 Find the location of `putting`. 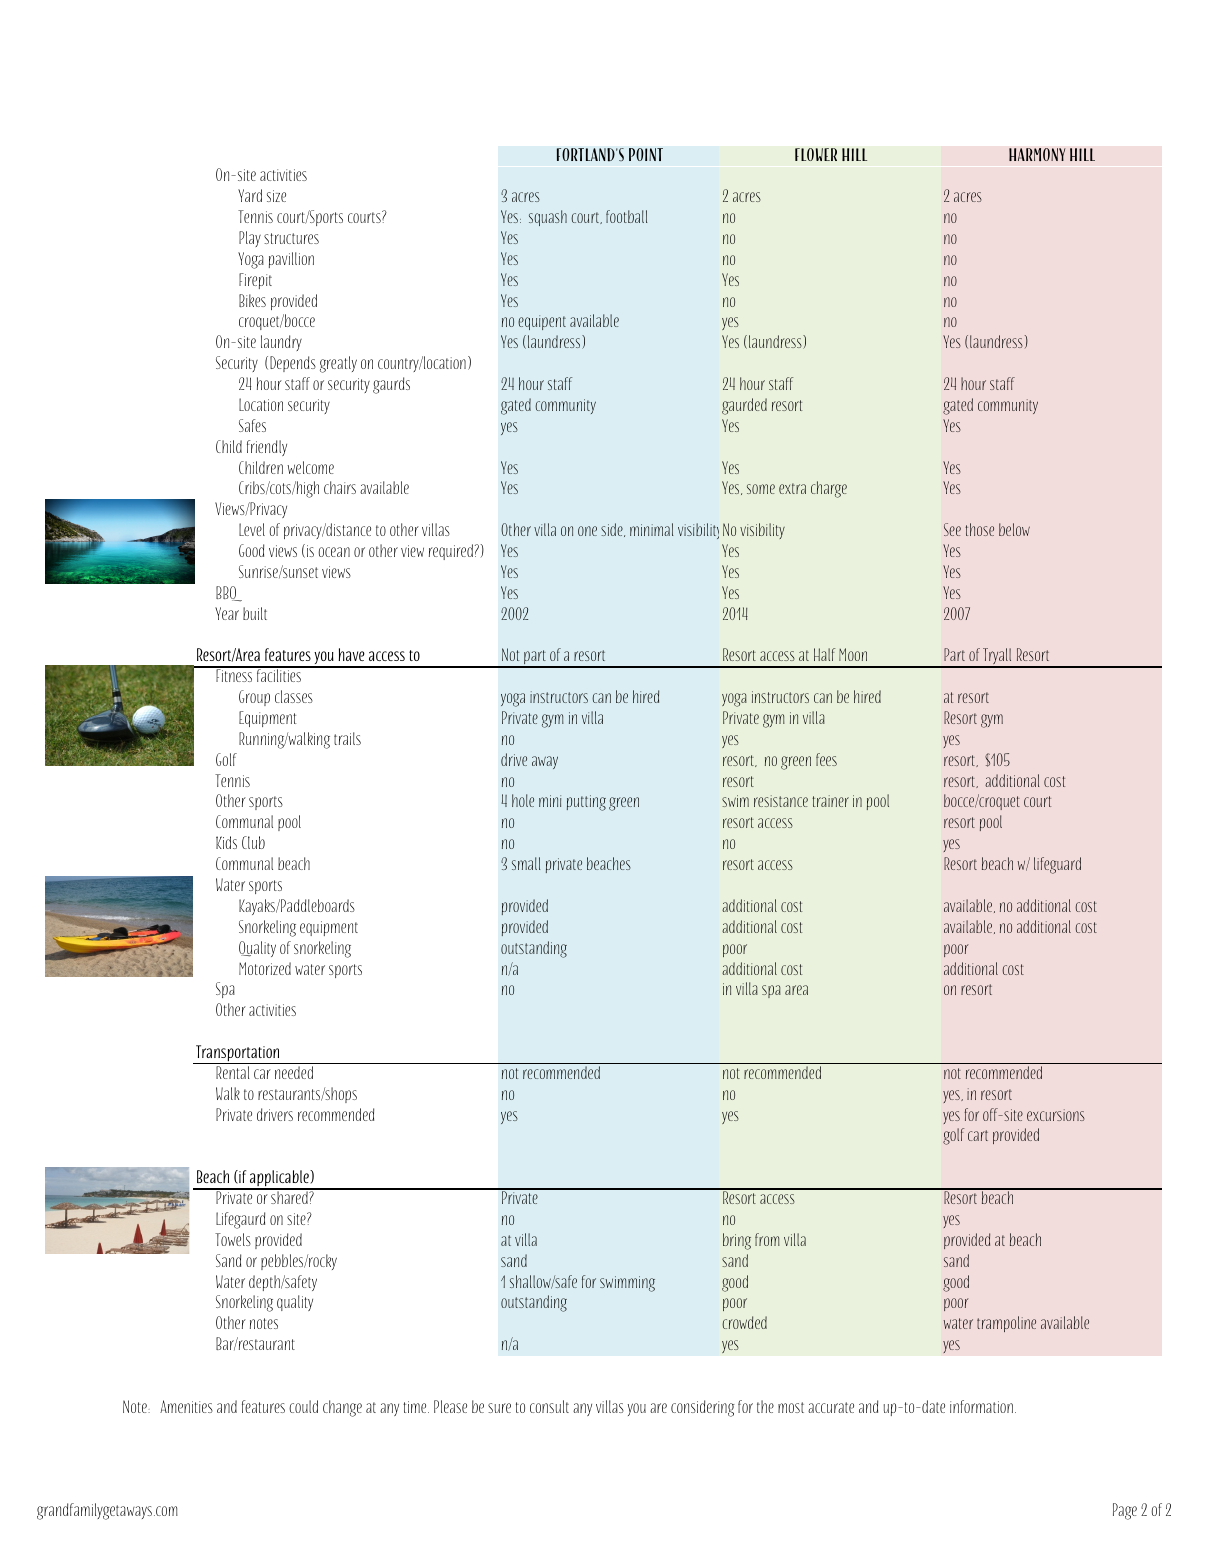

putting is located at coordinates (586, 803).
